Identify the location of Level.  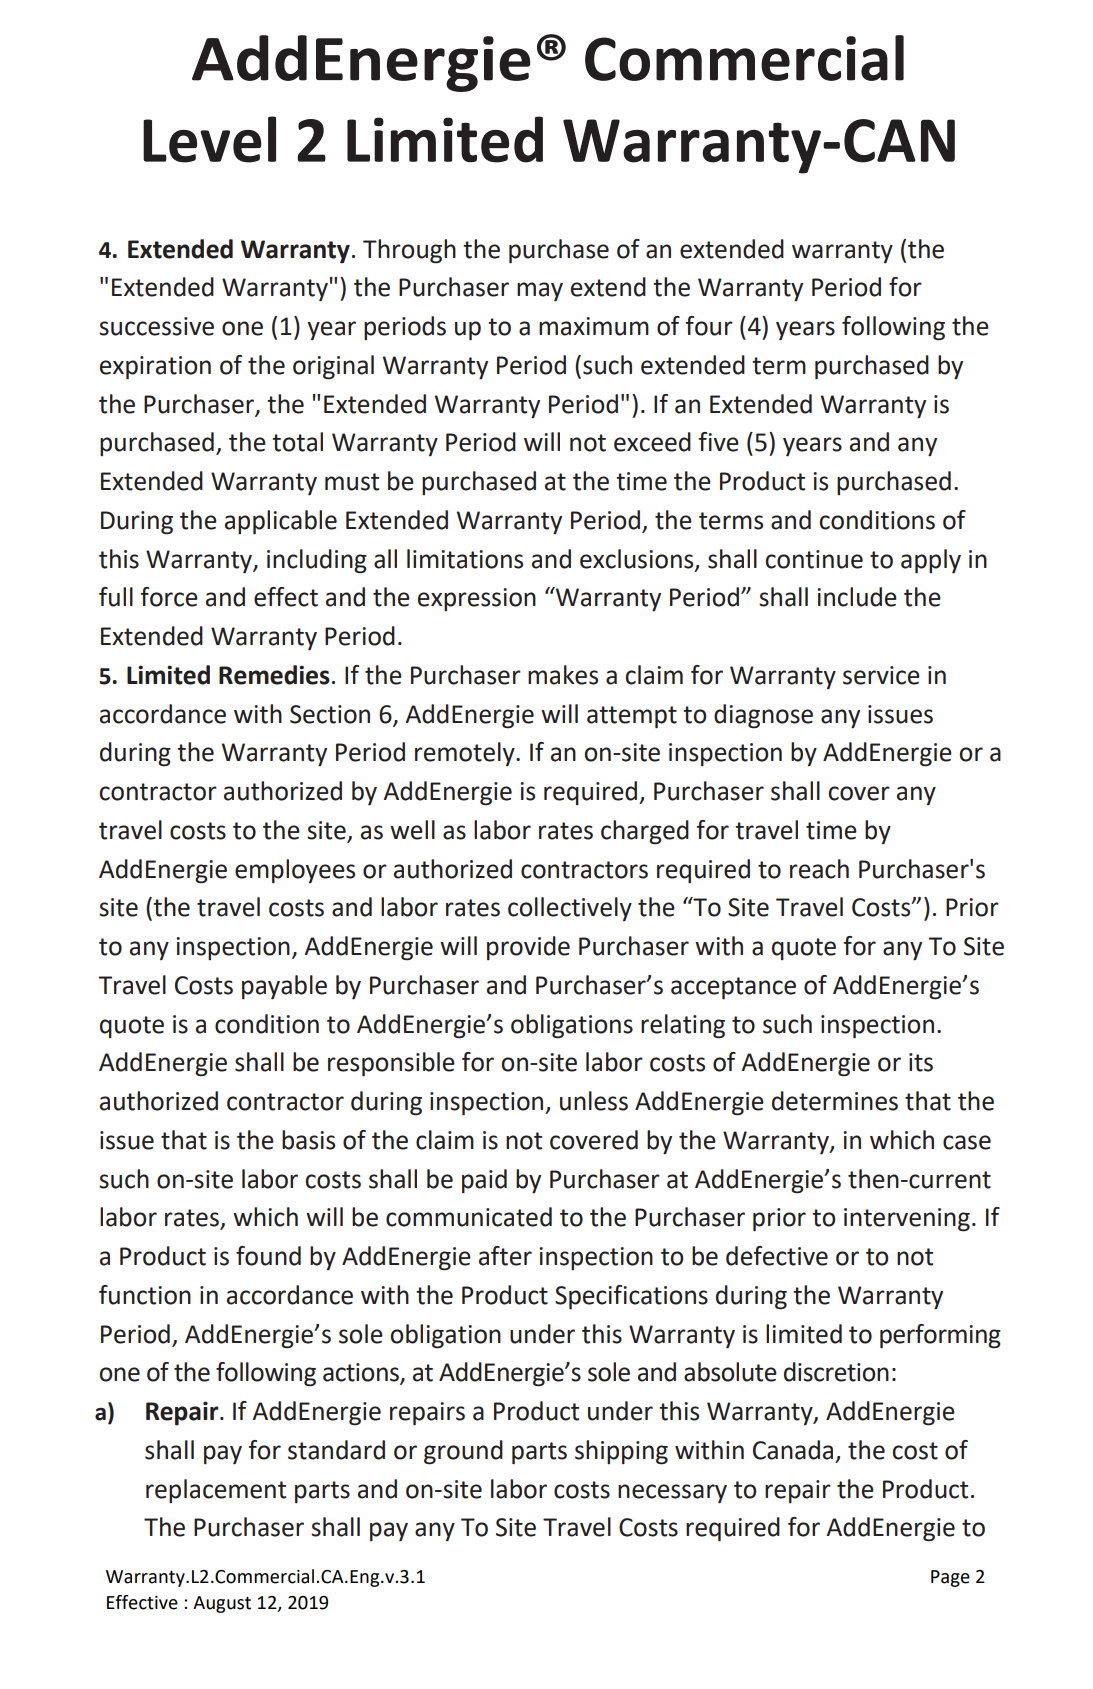
(209, 139).
